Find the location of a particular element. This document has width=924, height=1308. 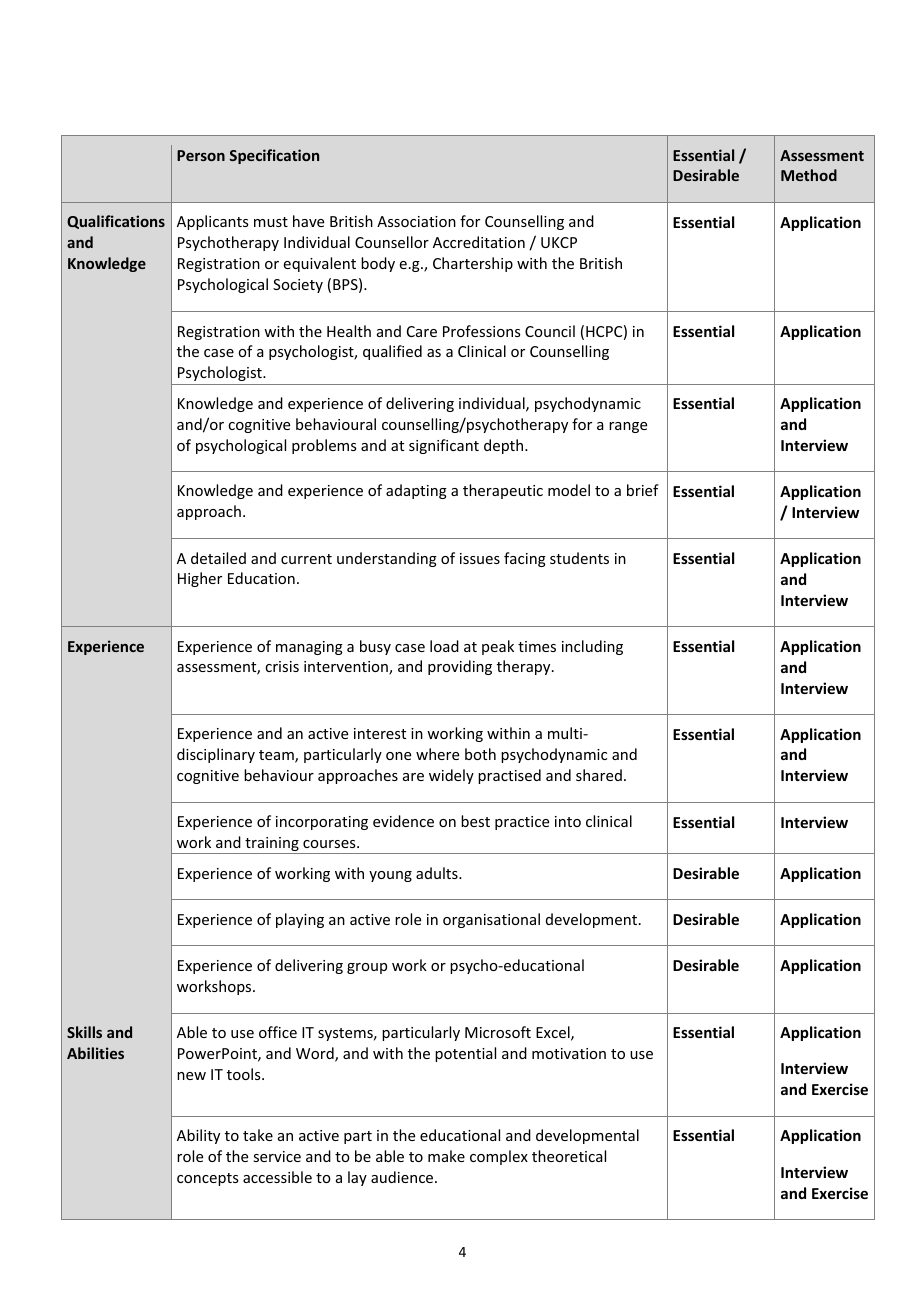

including is located at coordinates (592, 647).
